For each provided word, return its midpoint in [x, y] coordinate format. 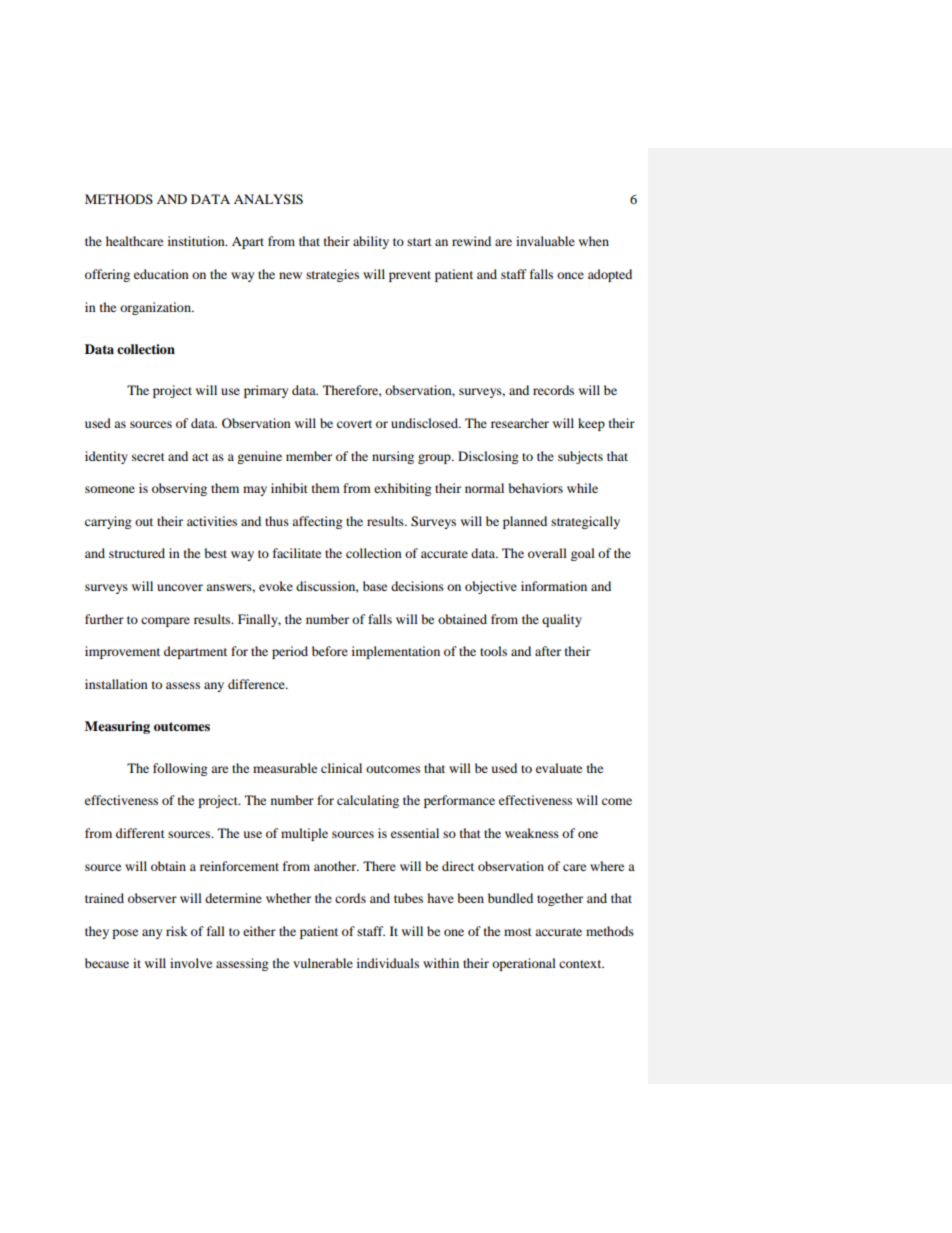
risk [176, 931]
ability [371, 242]
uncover [180, 587]
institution [197, 241]
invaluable [545, 241]
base [375, 586]
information [554, 586]
